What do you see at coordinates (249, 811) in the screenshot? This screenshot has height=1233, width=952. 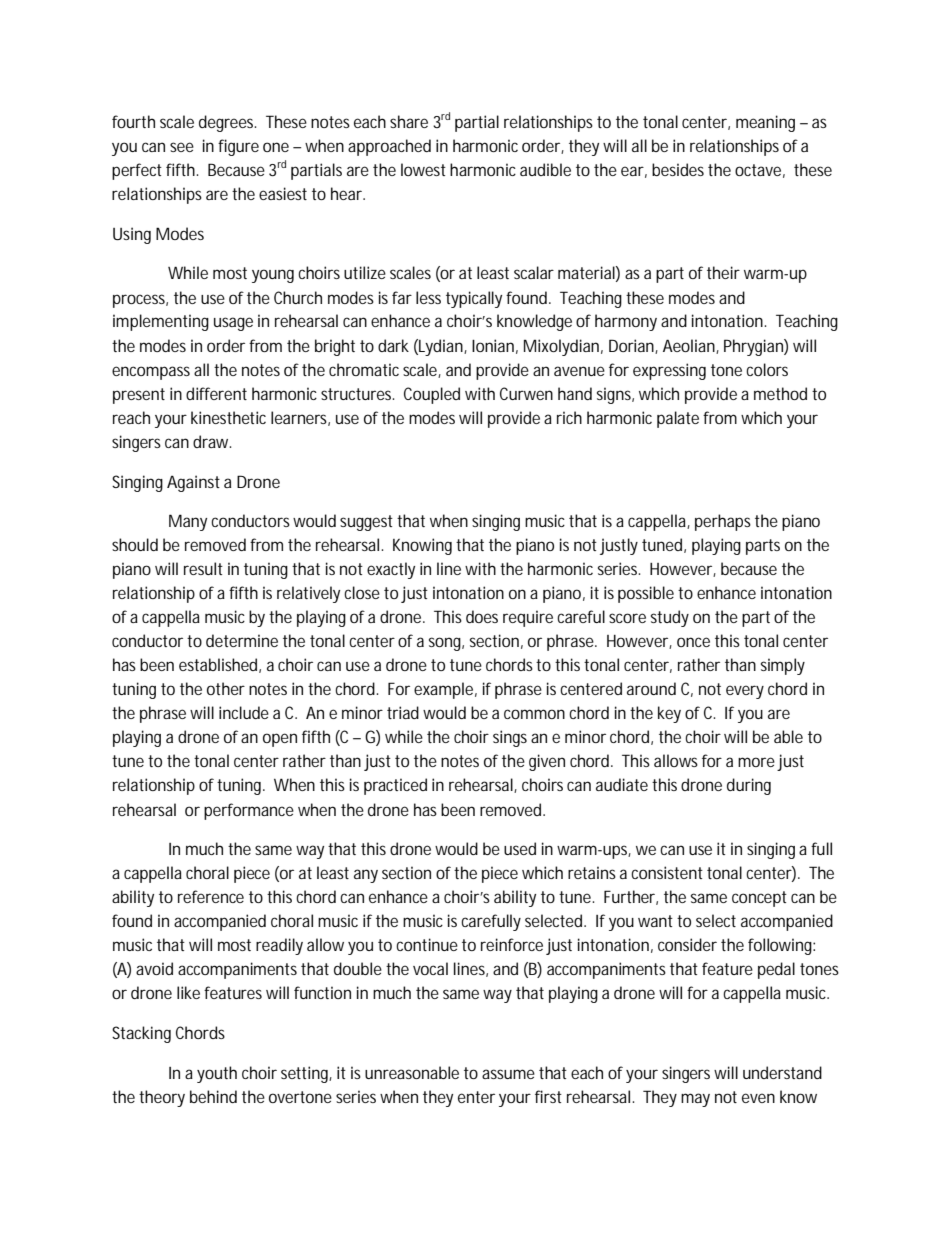 I see `performance` at bounding box center [249, 811].
